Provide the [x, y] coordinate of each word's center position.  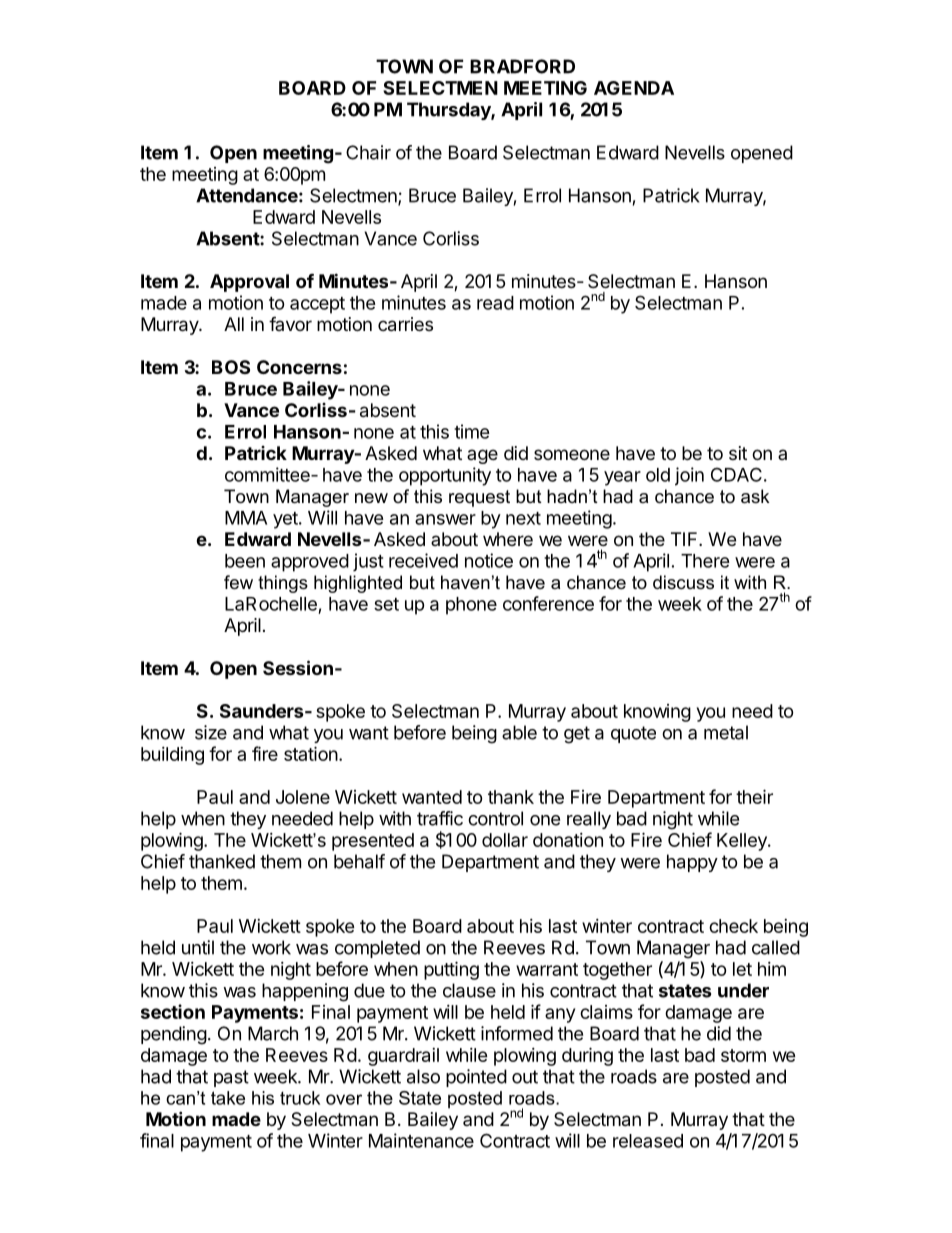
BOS [231, 367]
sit [738, 453]
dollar [505, 840]
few [238, 582]
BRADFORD [522, 66]
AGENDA [634, 88]
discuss [683, 582]
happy [692, 863]
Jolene [303, 797]
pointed [476, 1078]
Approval [249, 283]
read [495, 303]
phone [471, 606]
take [228, 1098]
